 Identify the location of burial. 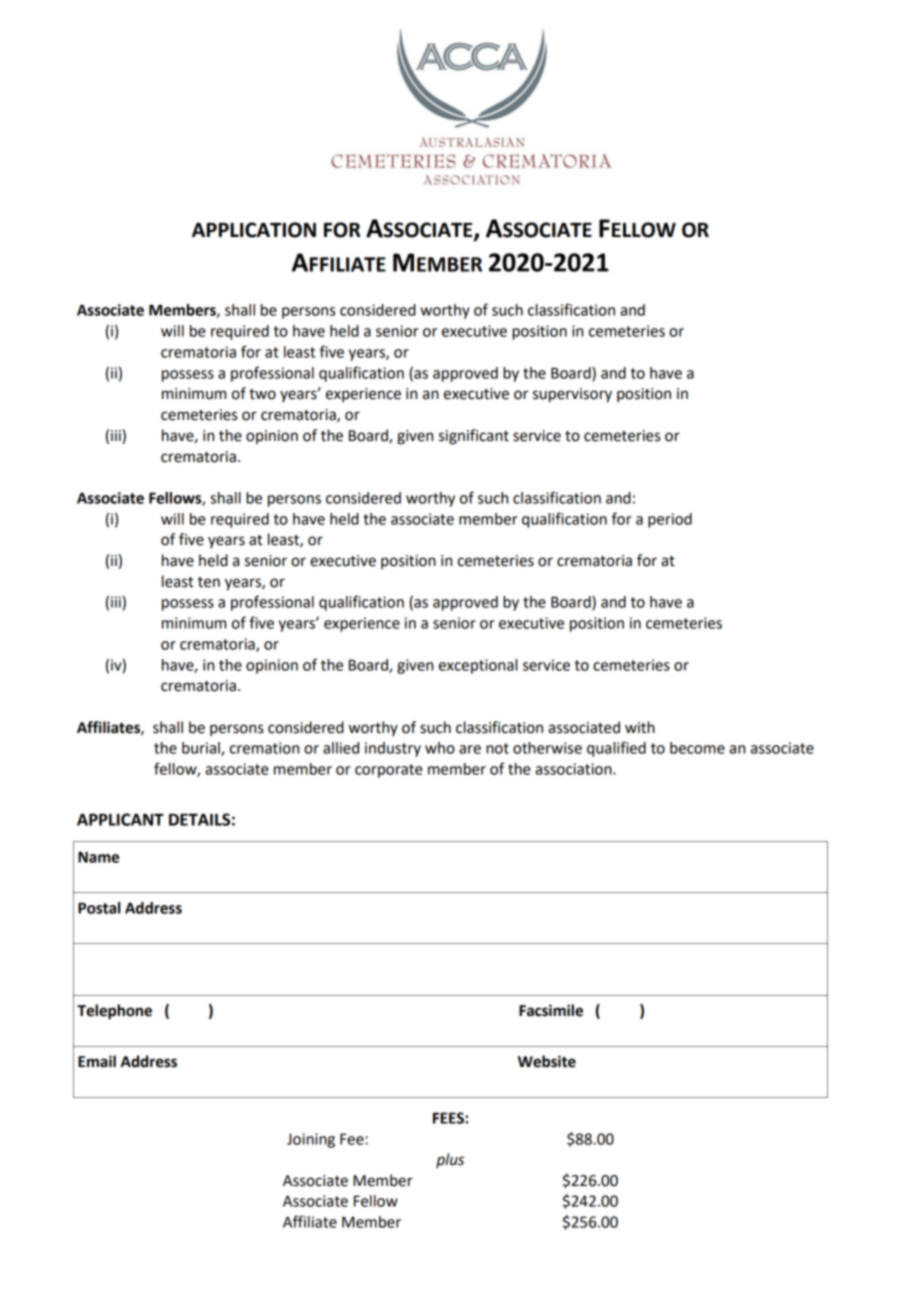
(202, 749).
